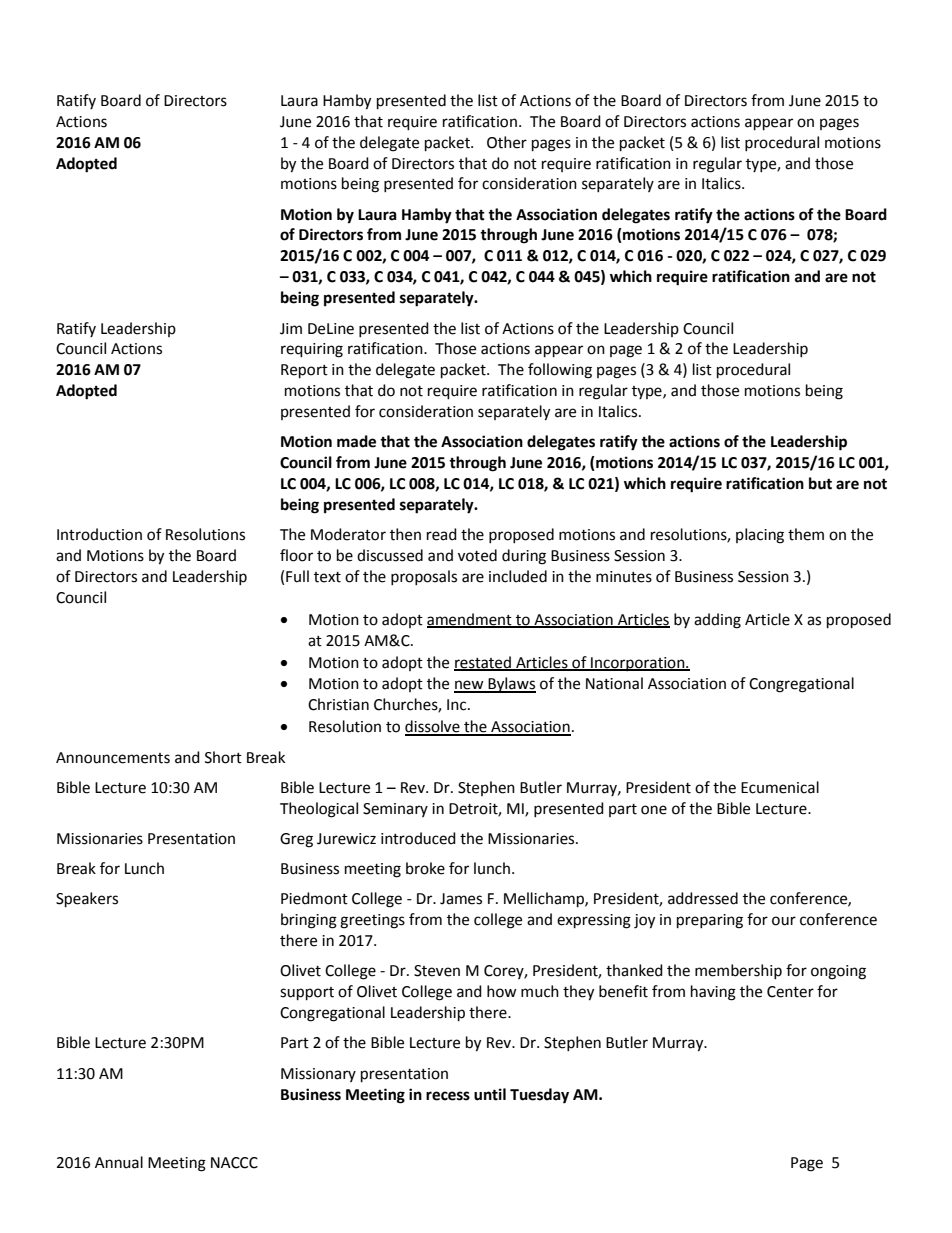 The width and height of the screenshot is (952, 1233). I want to click on Other, so click(507, 142).
